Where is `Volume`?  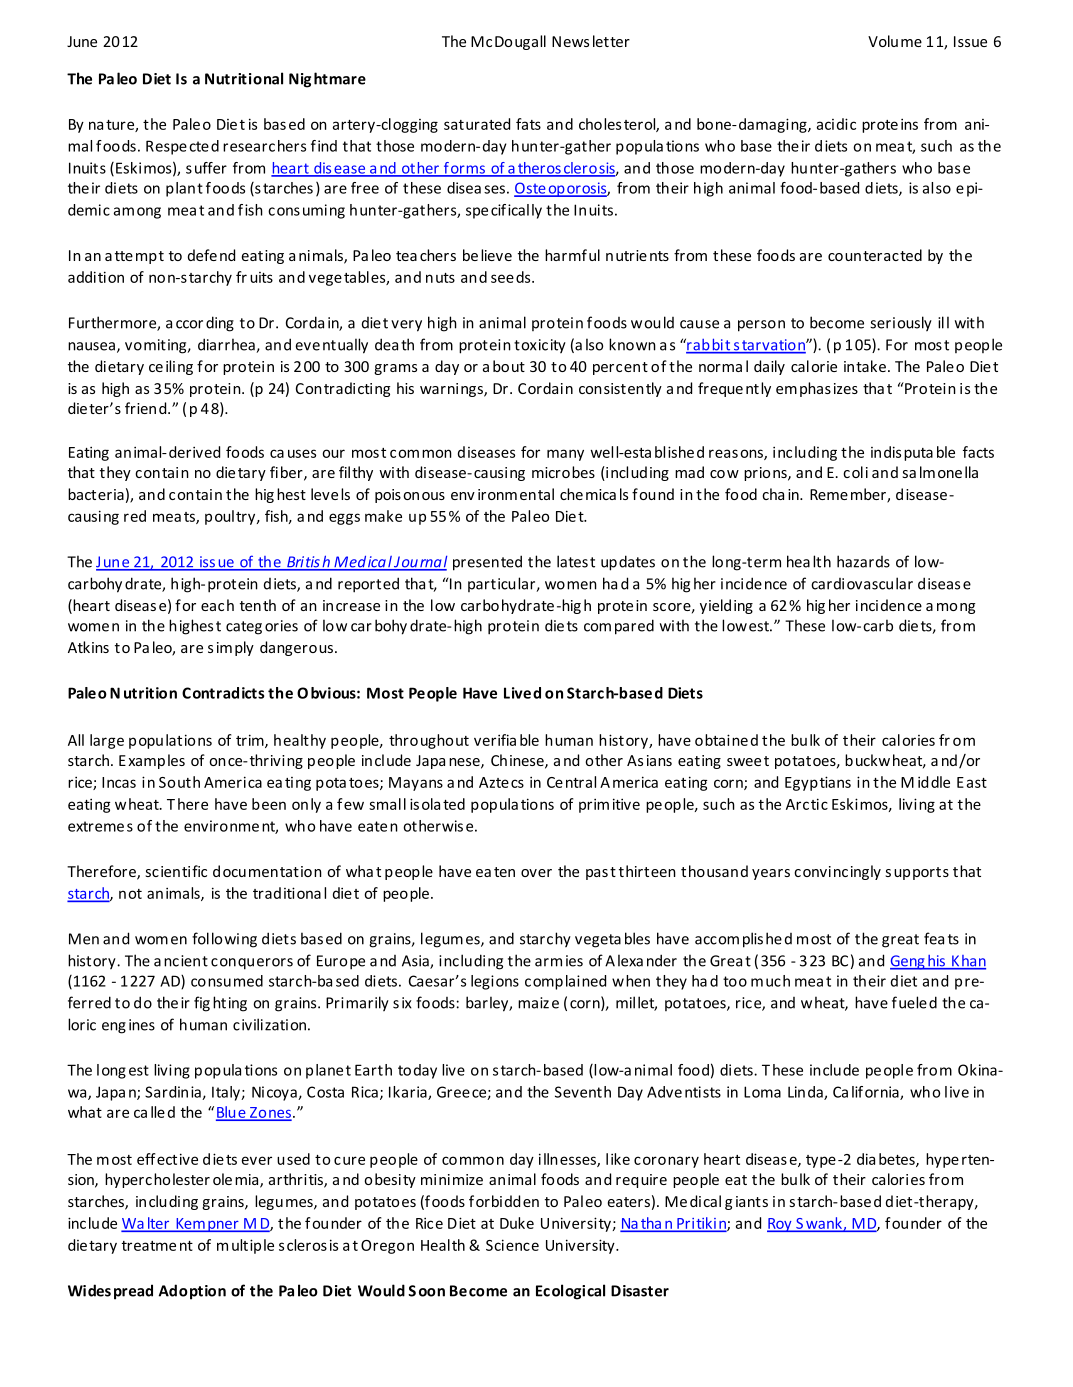
Volume is located at coordinates (895, 41).
